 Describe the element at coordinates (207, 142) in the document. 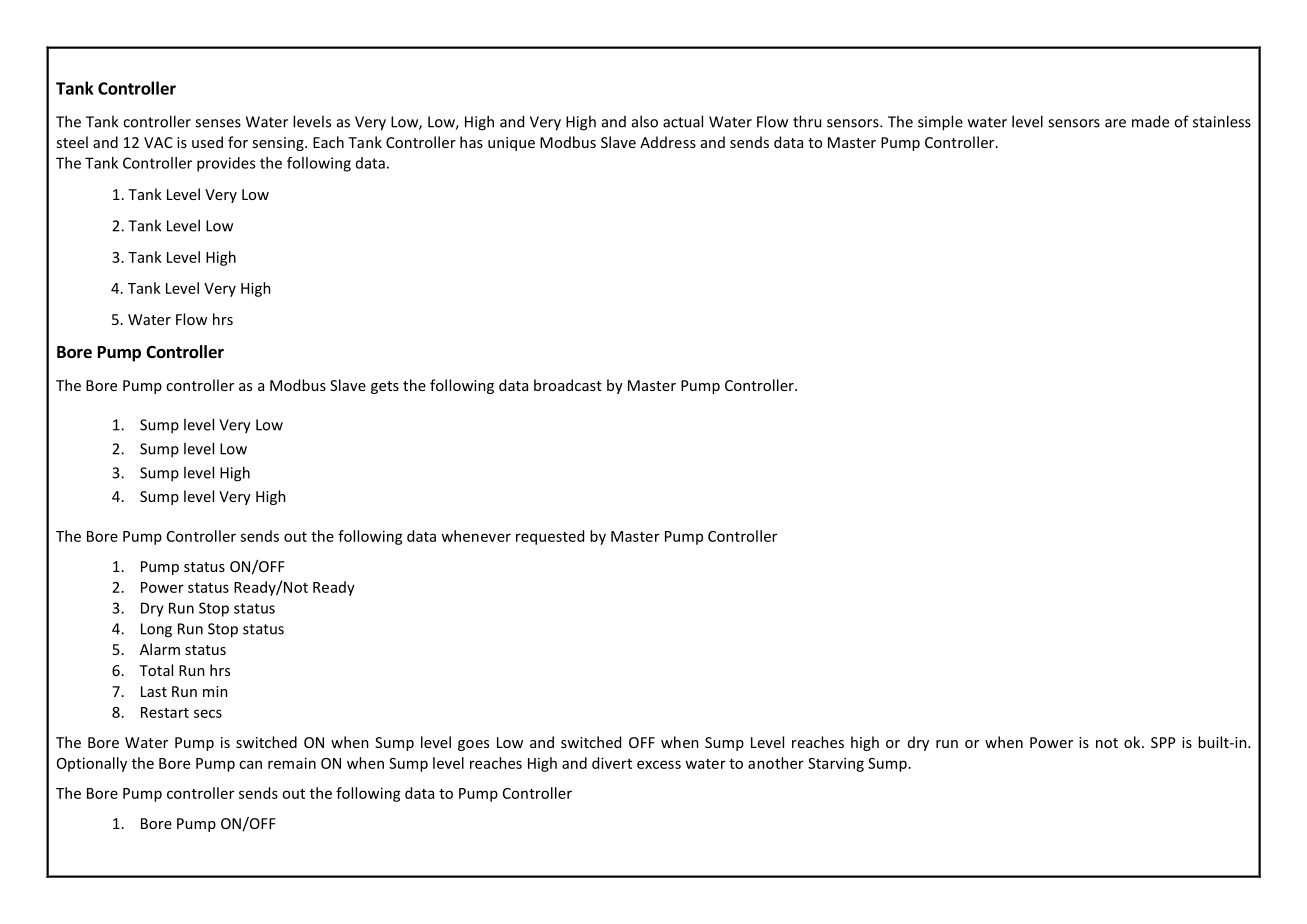

I see `used` at that location.
